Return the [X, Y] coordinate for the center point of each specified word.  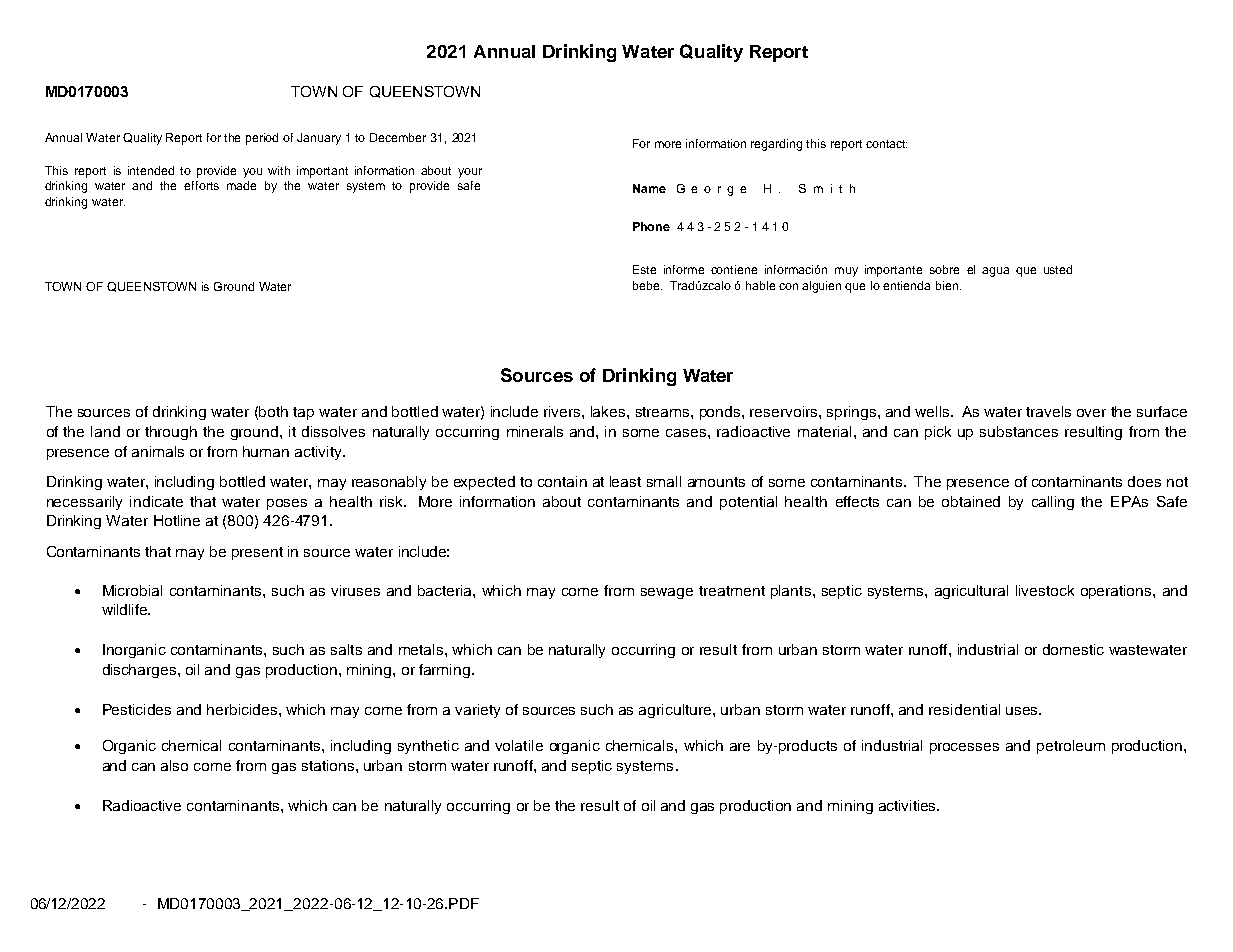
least [625, 481]
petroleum [1071, 747]
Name [649, 188]
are [740, 747]
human [266, 451]
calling [1053, 503]
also [174, 765]
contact [886, 144]
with [279, 170]
